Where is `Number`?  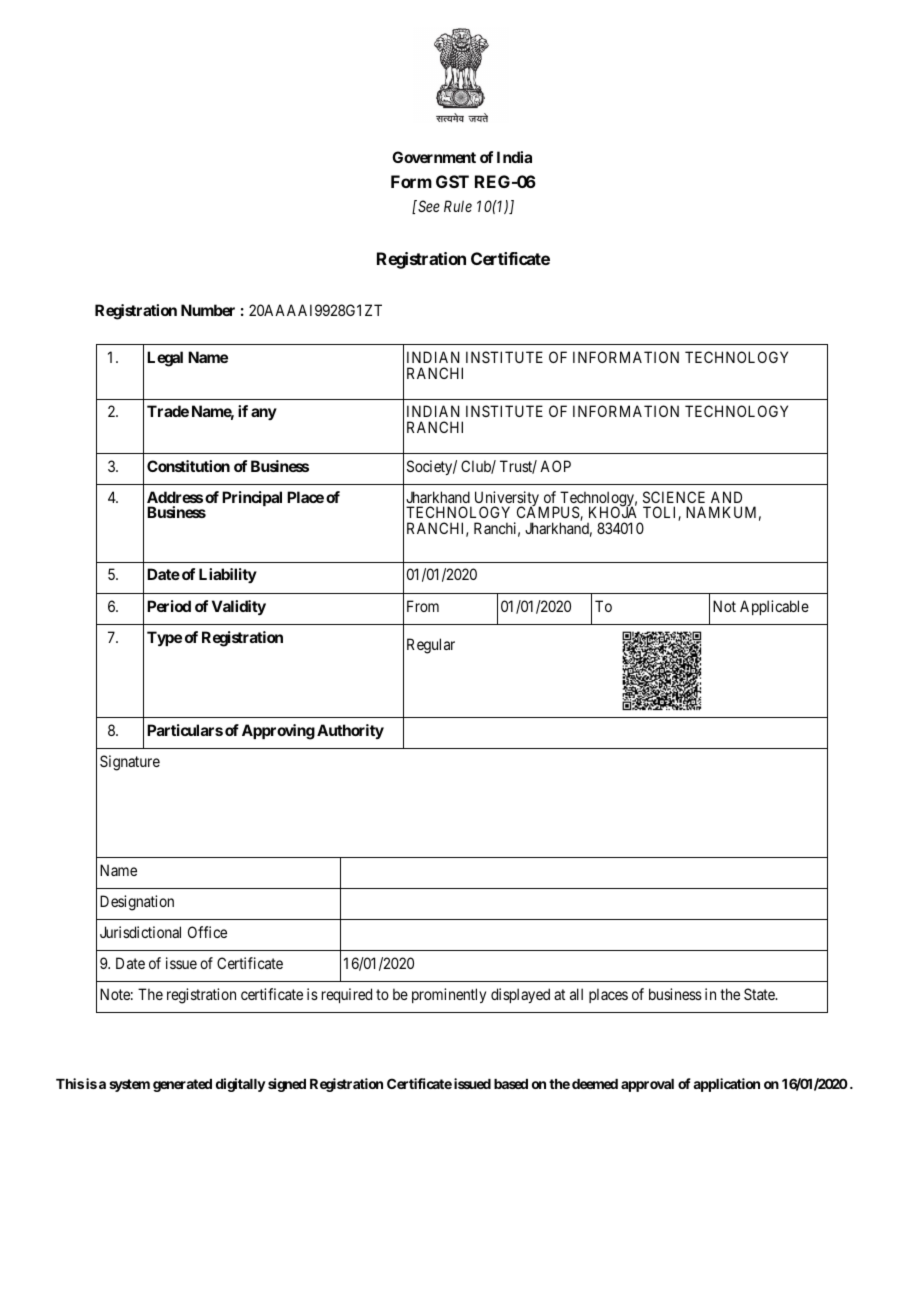 Number is located at coordinates (208, 310).
